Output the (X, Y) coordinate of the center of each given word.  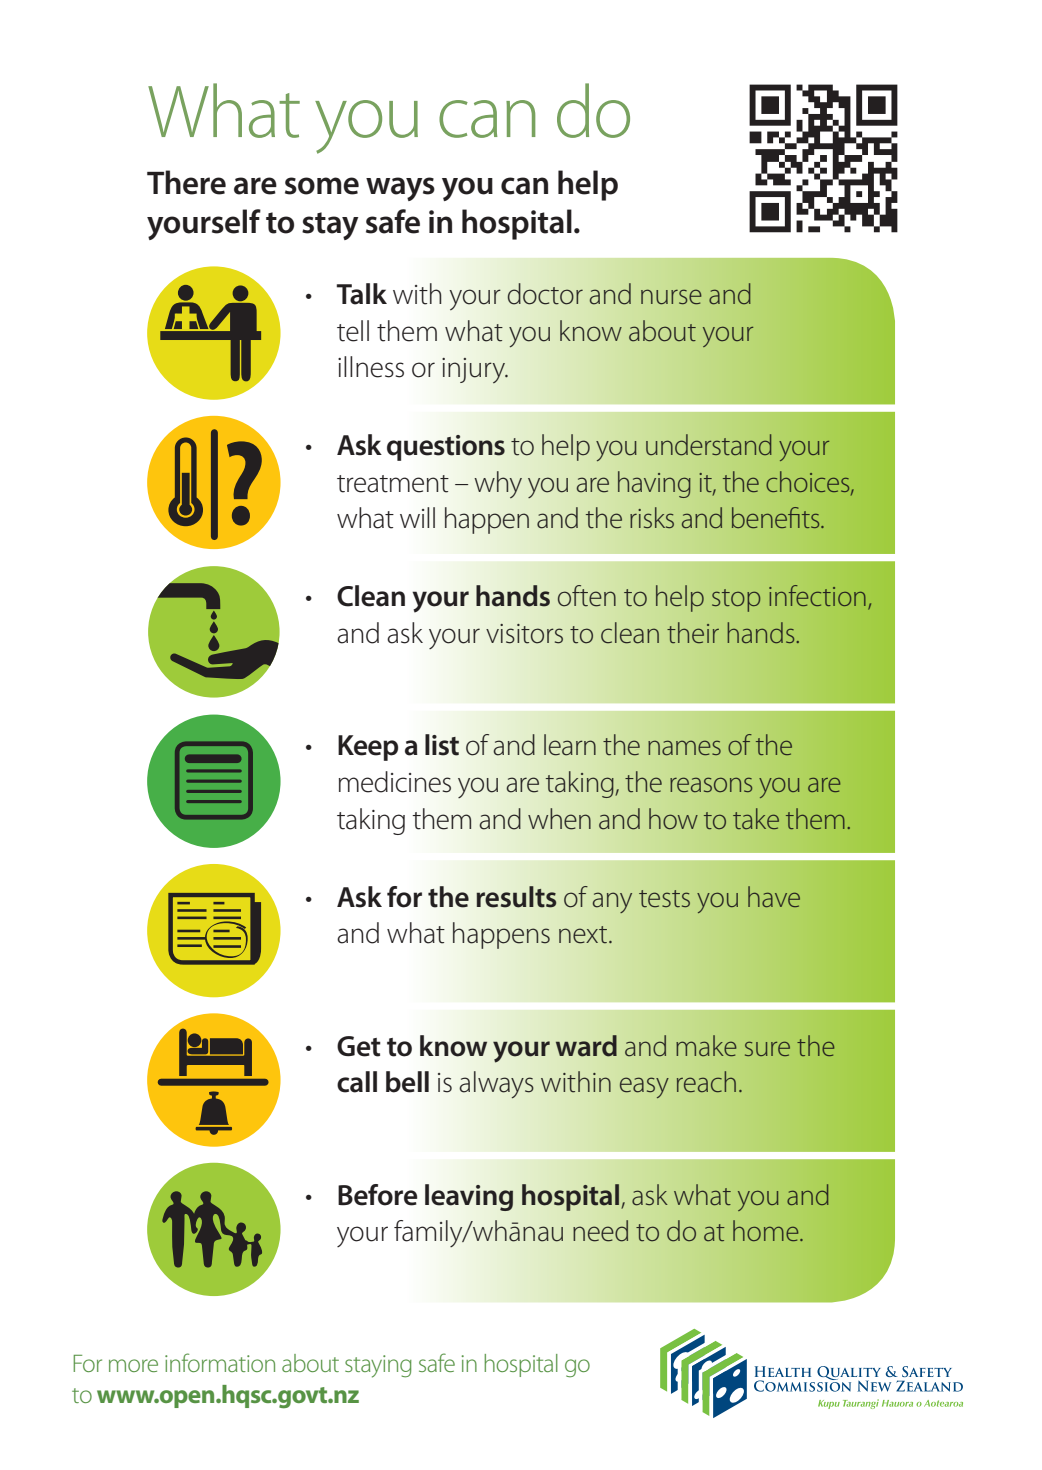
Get (359, 1046)
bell (407, 1082)
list (442, 745)
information (220, 1362)
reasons (711, 785)
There (186, 182)
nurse (671, 297)
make (706, 1046)
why (498, 484)
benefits (777, 517)
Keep (368, 748)
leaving (469, 1197)
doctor (545, 294)
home (767, 1230)
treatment (393, 484)
